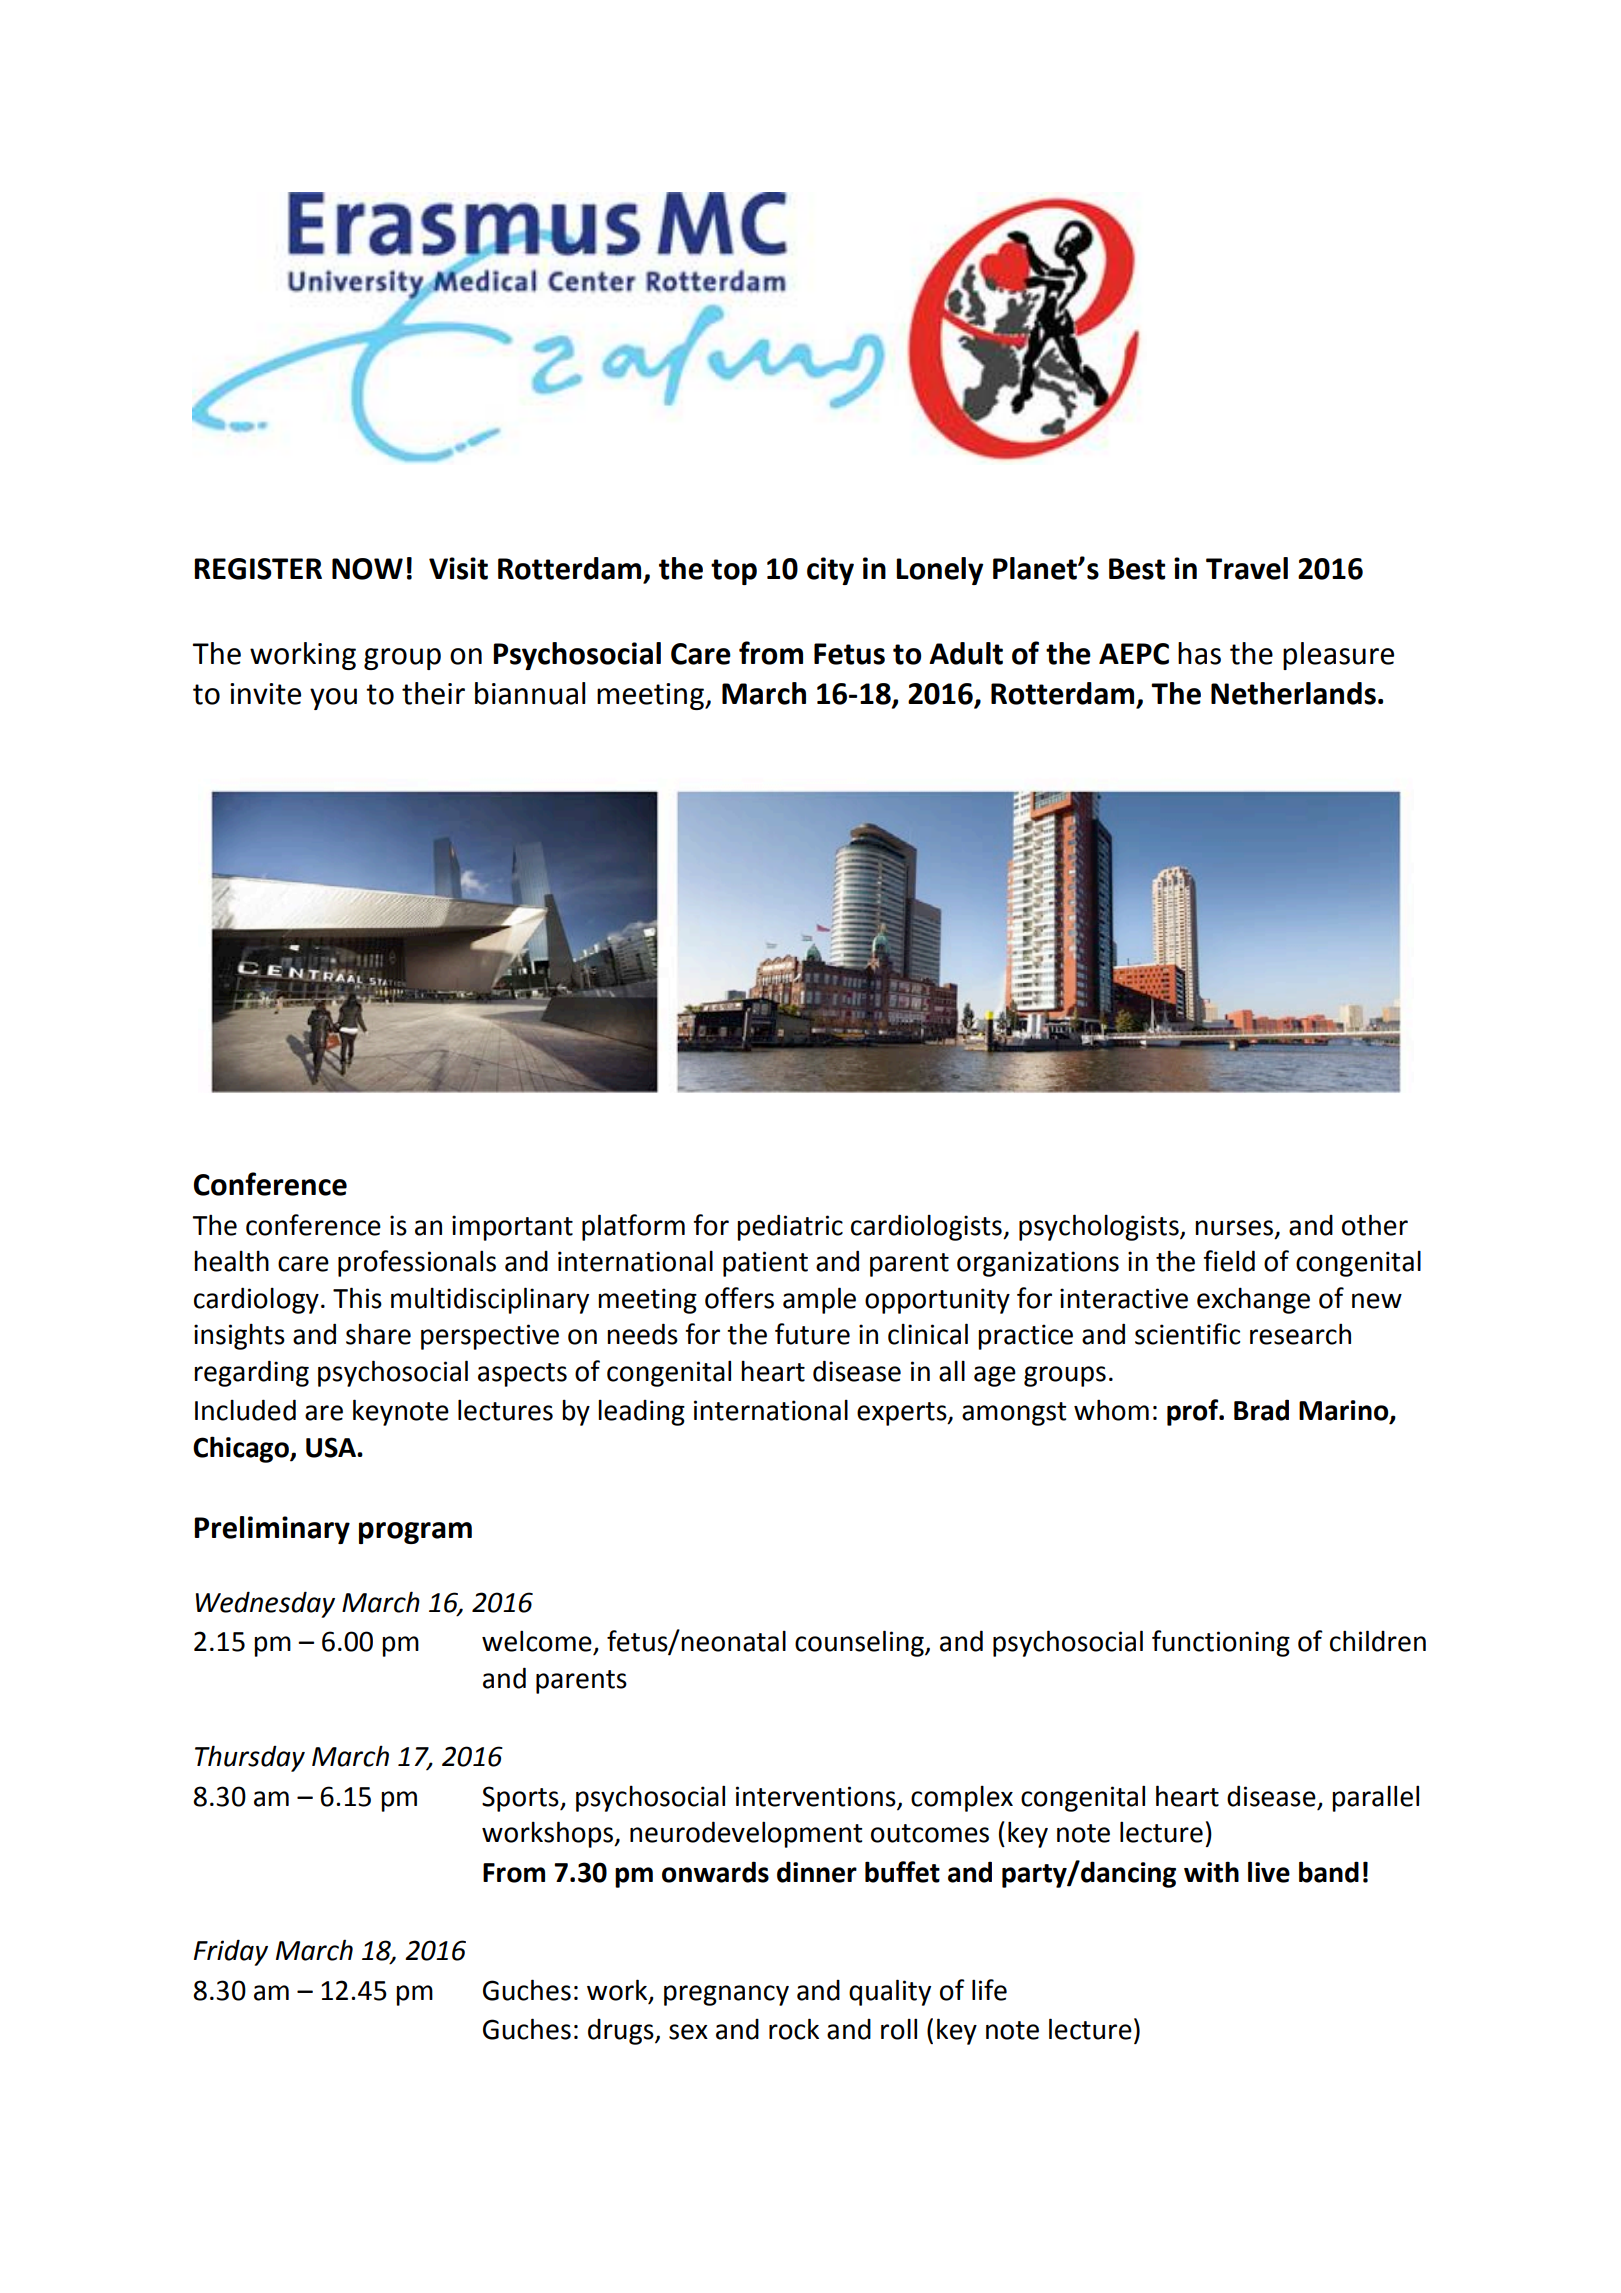 The height and width of the screenshot is (2293, 1621). What do you see at coordinates (1253, 1300) in the screenshot?
I see `exchange` at bounding box center [1253, 1300].
